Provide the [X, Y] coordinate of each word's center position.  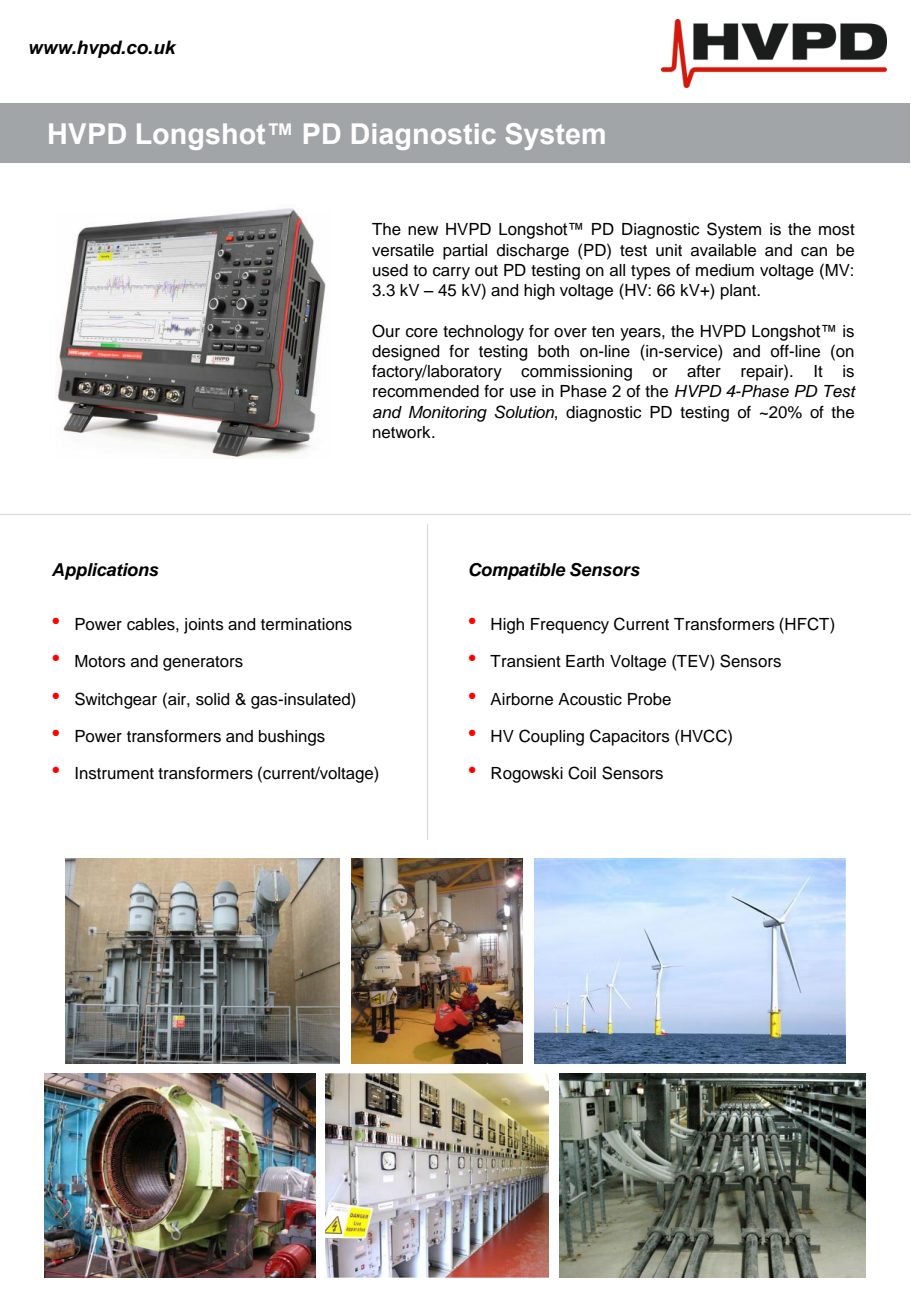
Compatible [517, 571]
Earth [585, 661]
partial [465, 252]
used [390, 270]
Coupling [551, 737]
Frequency [570, 626]
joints [204, 626]
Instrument [114, 773]
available [723, 250]
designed [405, 353]
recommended [426, 391]
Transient [525, 661]
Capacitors [630, 737]
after [704, 371]
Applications [105, 571]
